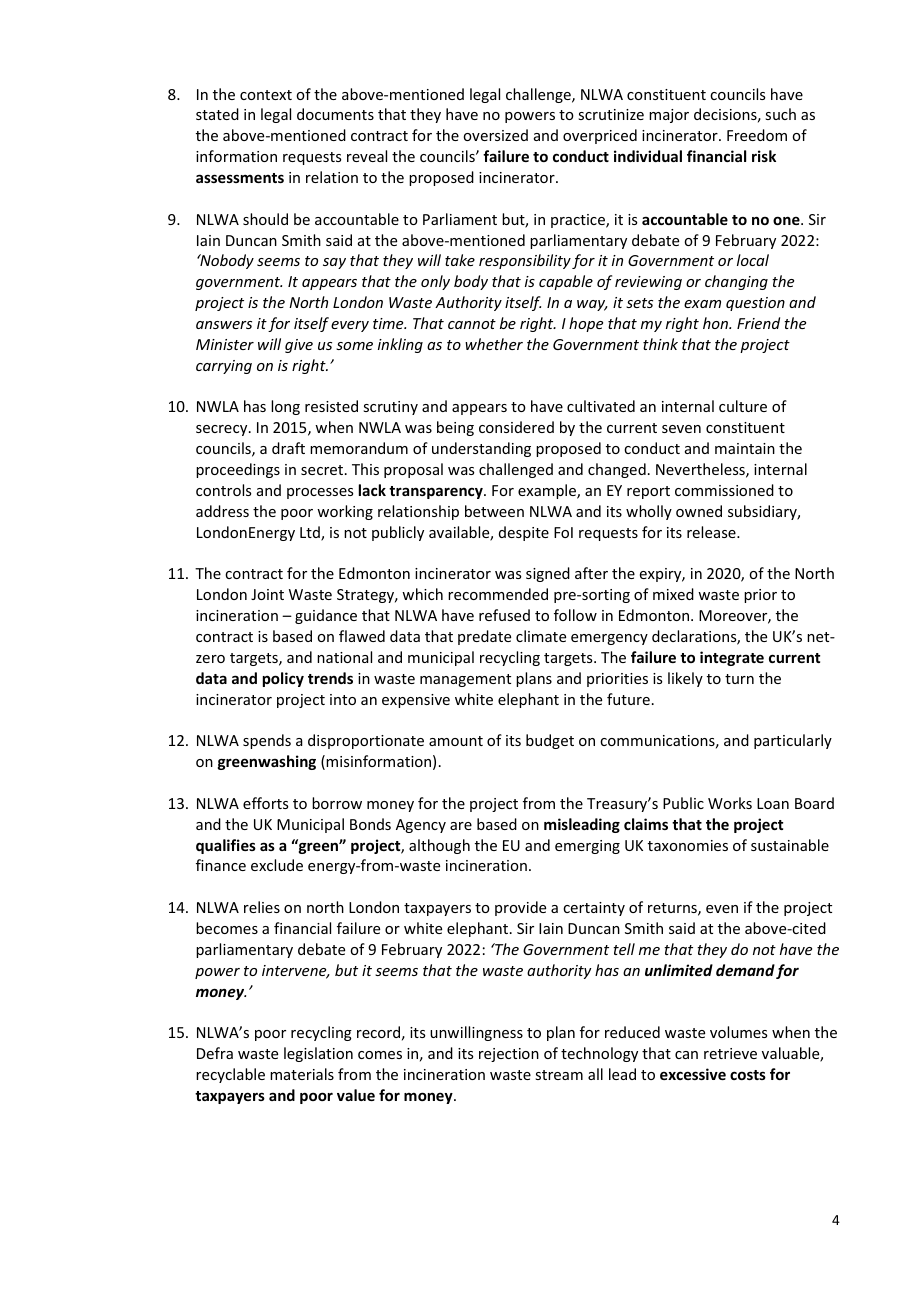 The width and height of the page is (924, 1308). I want to click on Freedom, so click(757, 135).
